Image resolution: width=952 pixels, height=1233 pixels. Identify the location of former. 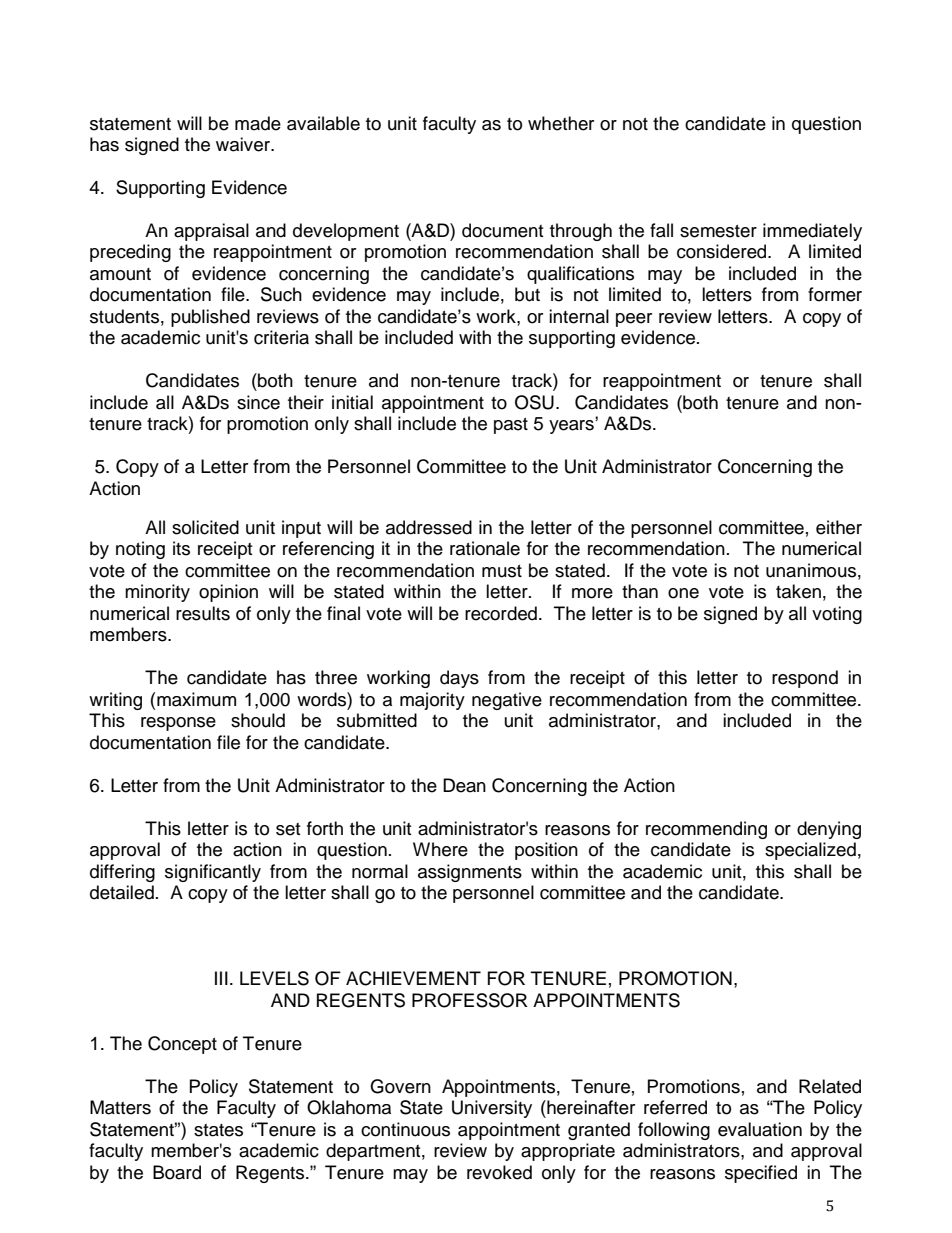
(835, 294).
